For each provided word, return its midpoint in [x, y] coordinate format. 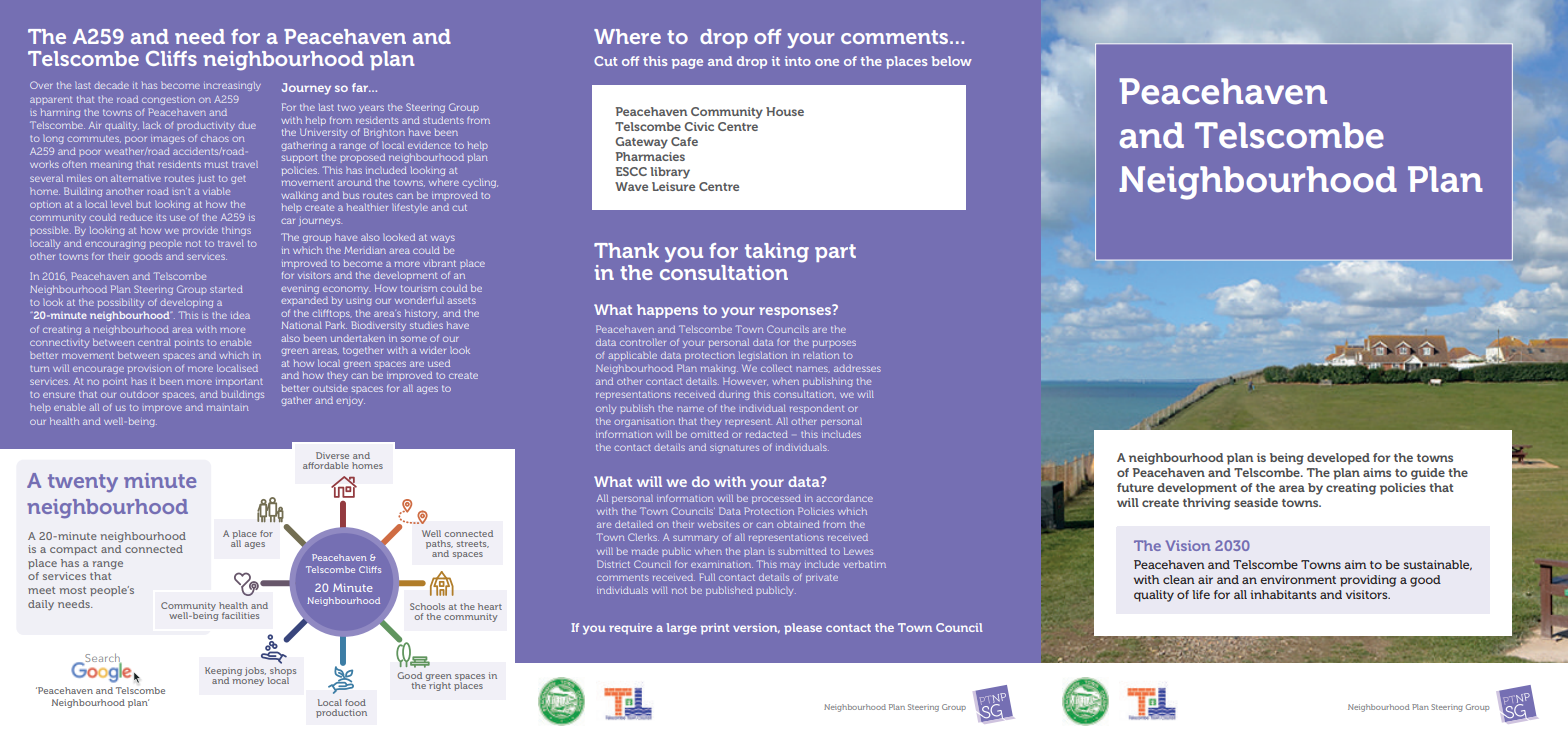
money [248, 682]
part [835, 253]
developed [1338, 459]
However [745, 381]
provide [200, 231]
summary [695, 539]
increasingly [232, 86]
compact [73, 550]
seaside [1256, 502]
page [687, 64]
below [952, 61]
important [239, 381]
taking [777, 253]
